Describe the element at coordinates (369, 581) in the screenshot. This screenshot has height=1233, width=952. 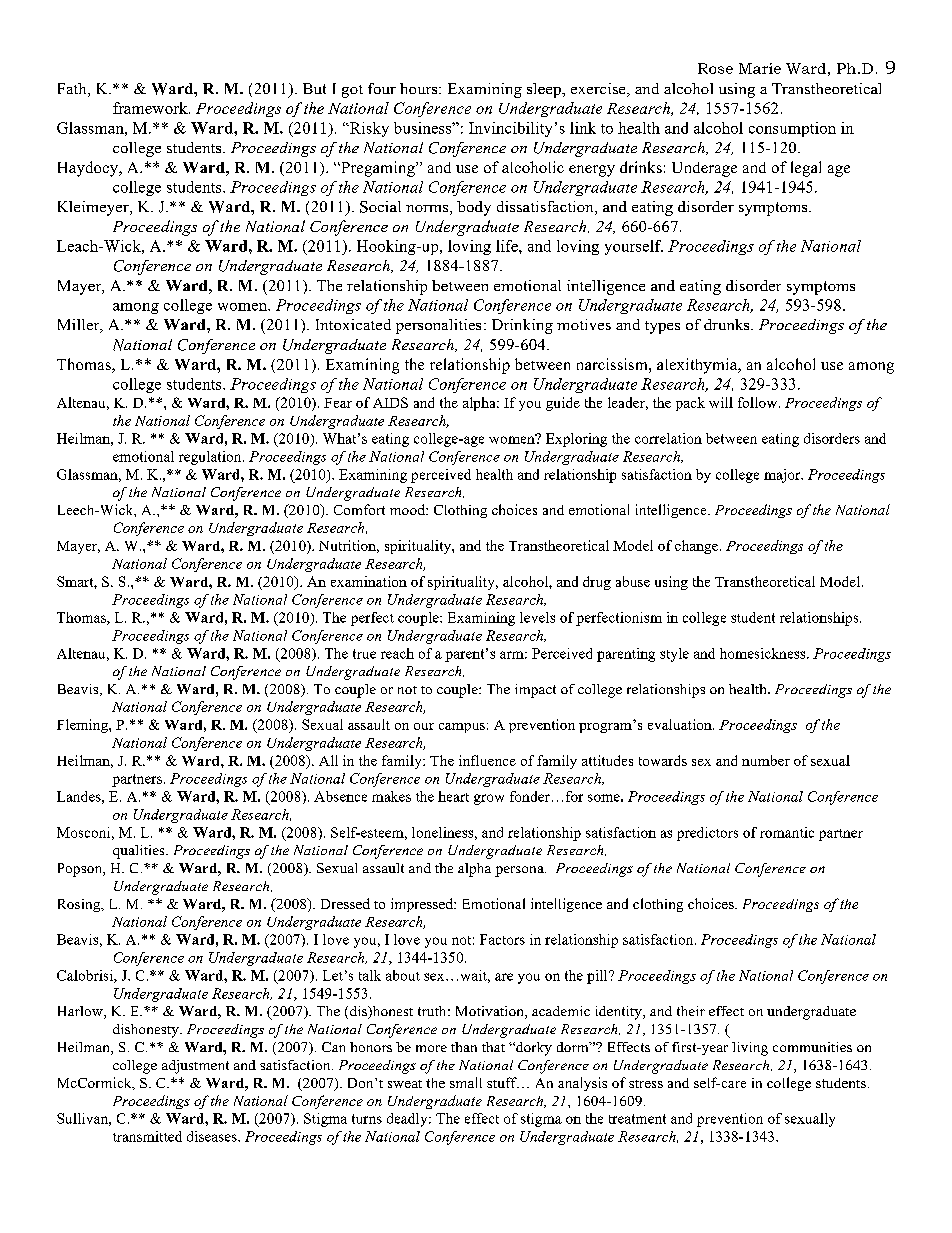
I see `examination` at that location.
